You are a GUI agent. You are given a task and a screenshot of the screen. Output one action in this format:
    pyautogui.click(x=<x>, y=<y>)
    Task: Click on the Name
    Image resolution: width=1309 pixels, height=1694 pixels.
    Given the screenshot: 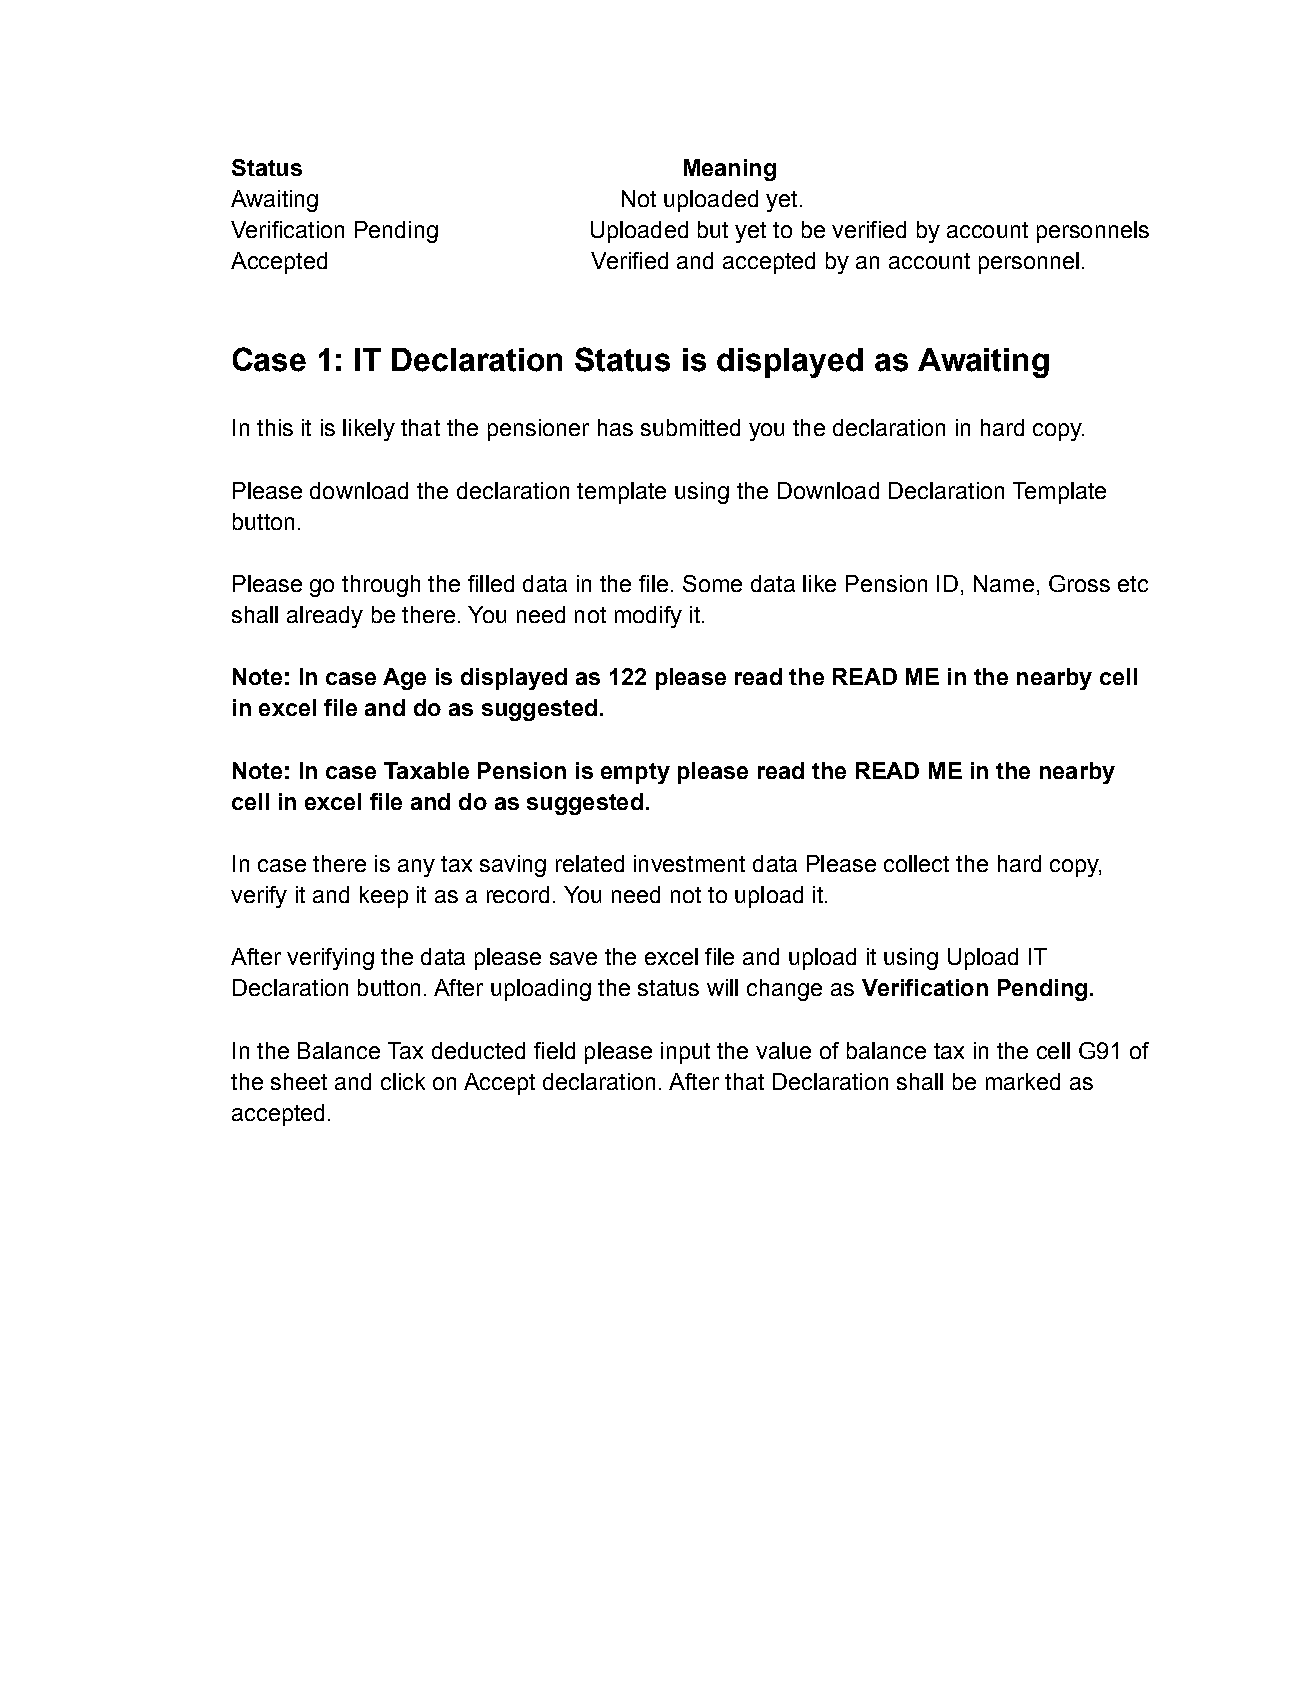 What is the action you would take?
    pyautogui.click(x=1004, y=583)
